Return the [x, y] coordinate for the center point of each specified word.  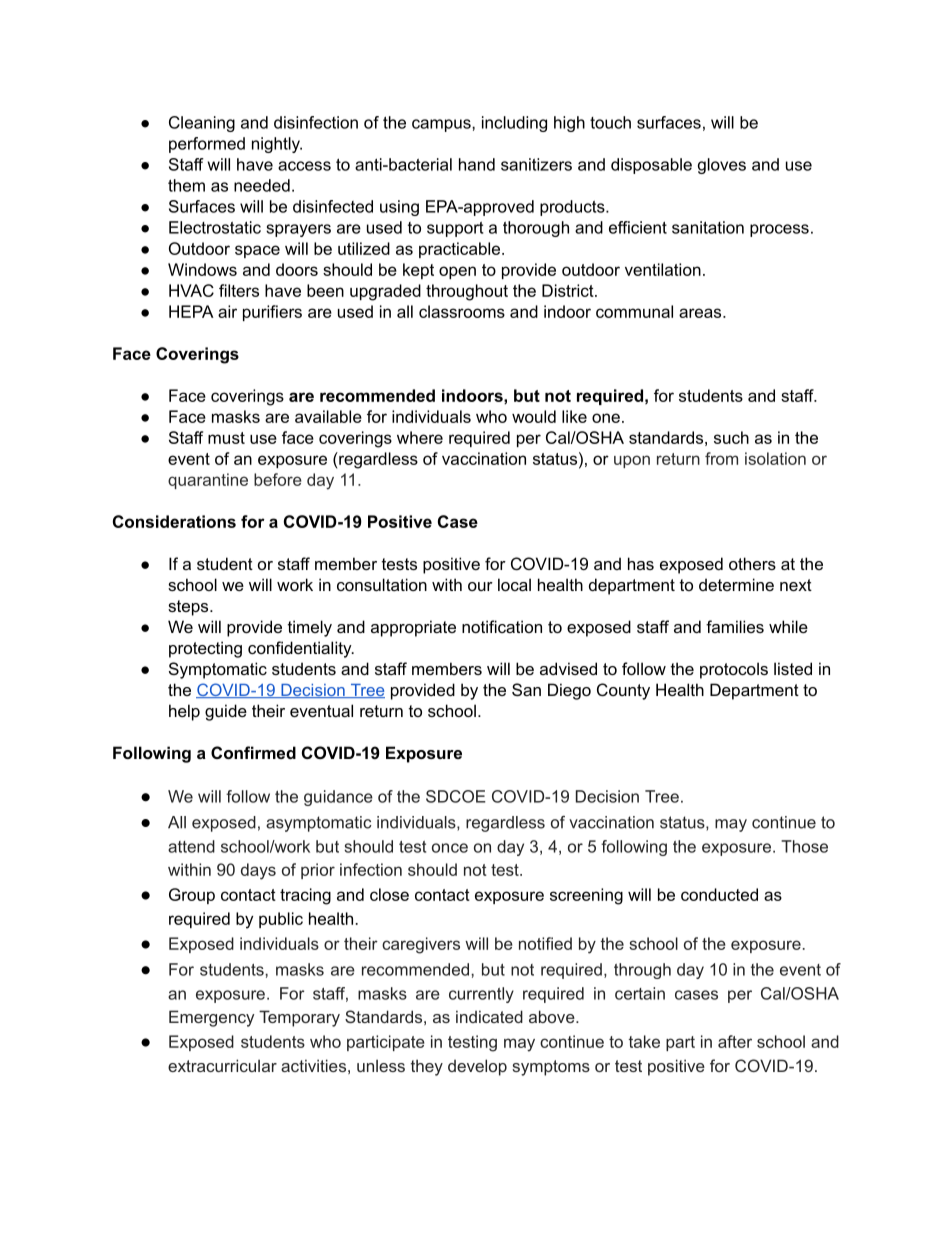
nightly [277, 145]
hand [477, 164]
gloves [722, 166]
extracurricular [222, 1065]
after [735, 1041]
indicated [489, 1016]
